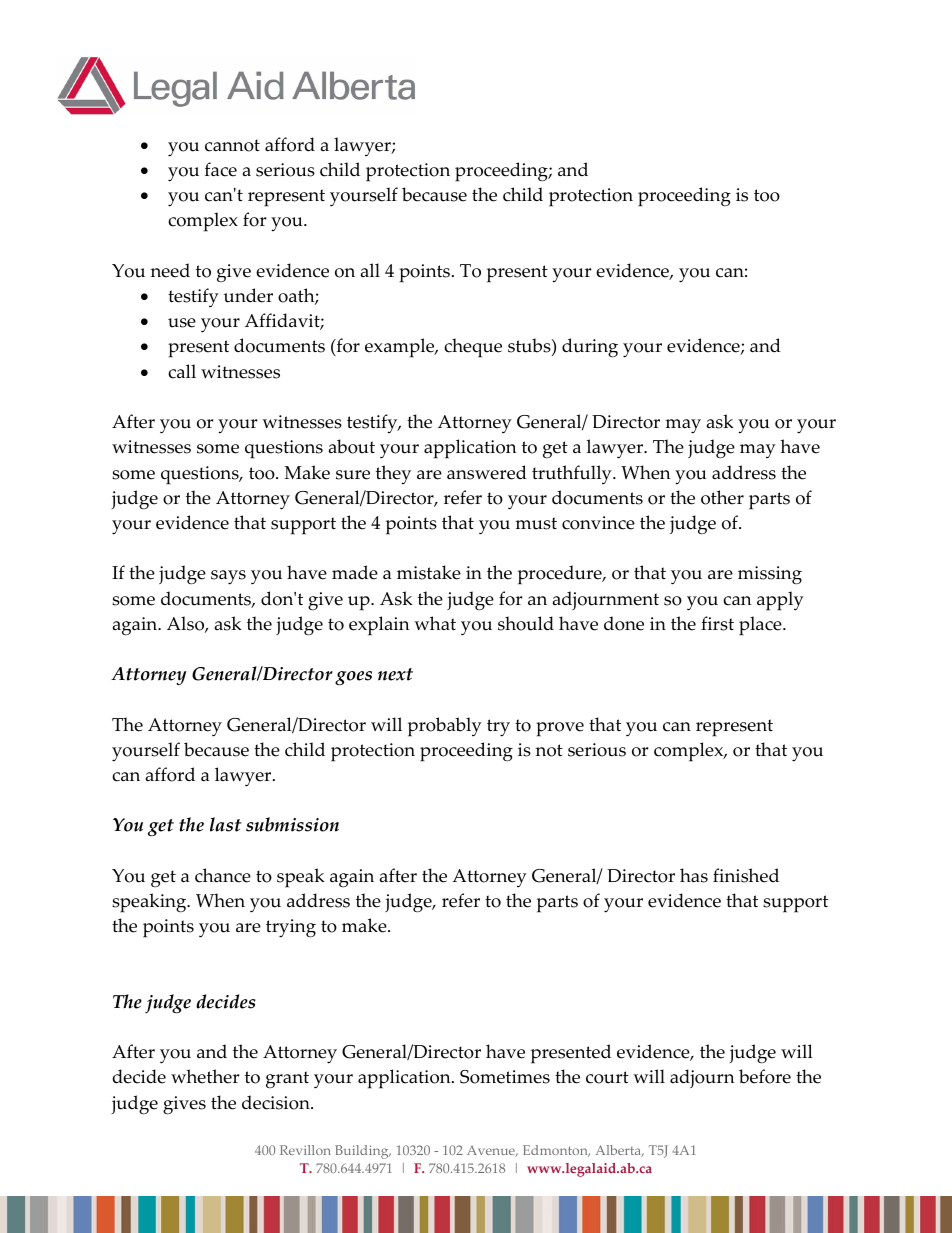 The image size is (952, 1233). I want to click on says, so click(228, 577).
